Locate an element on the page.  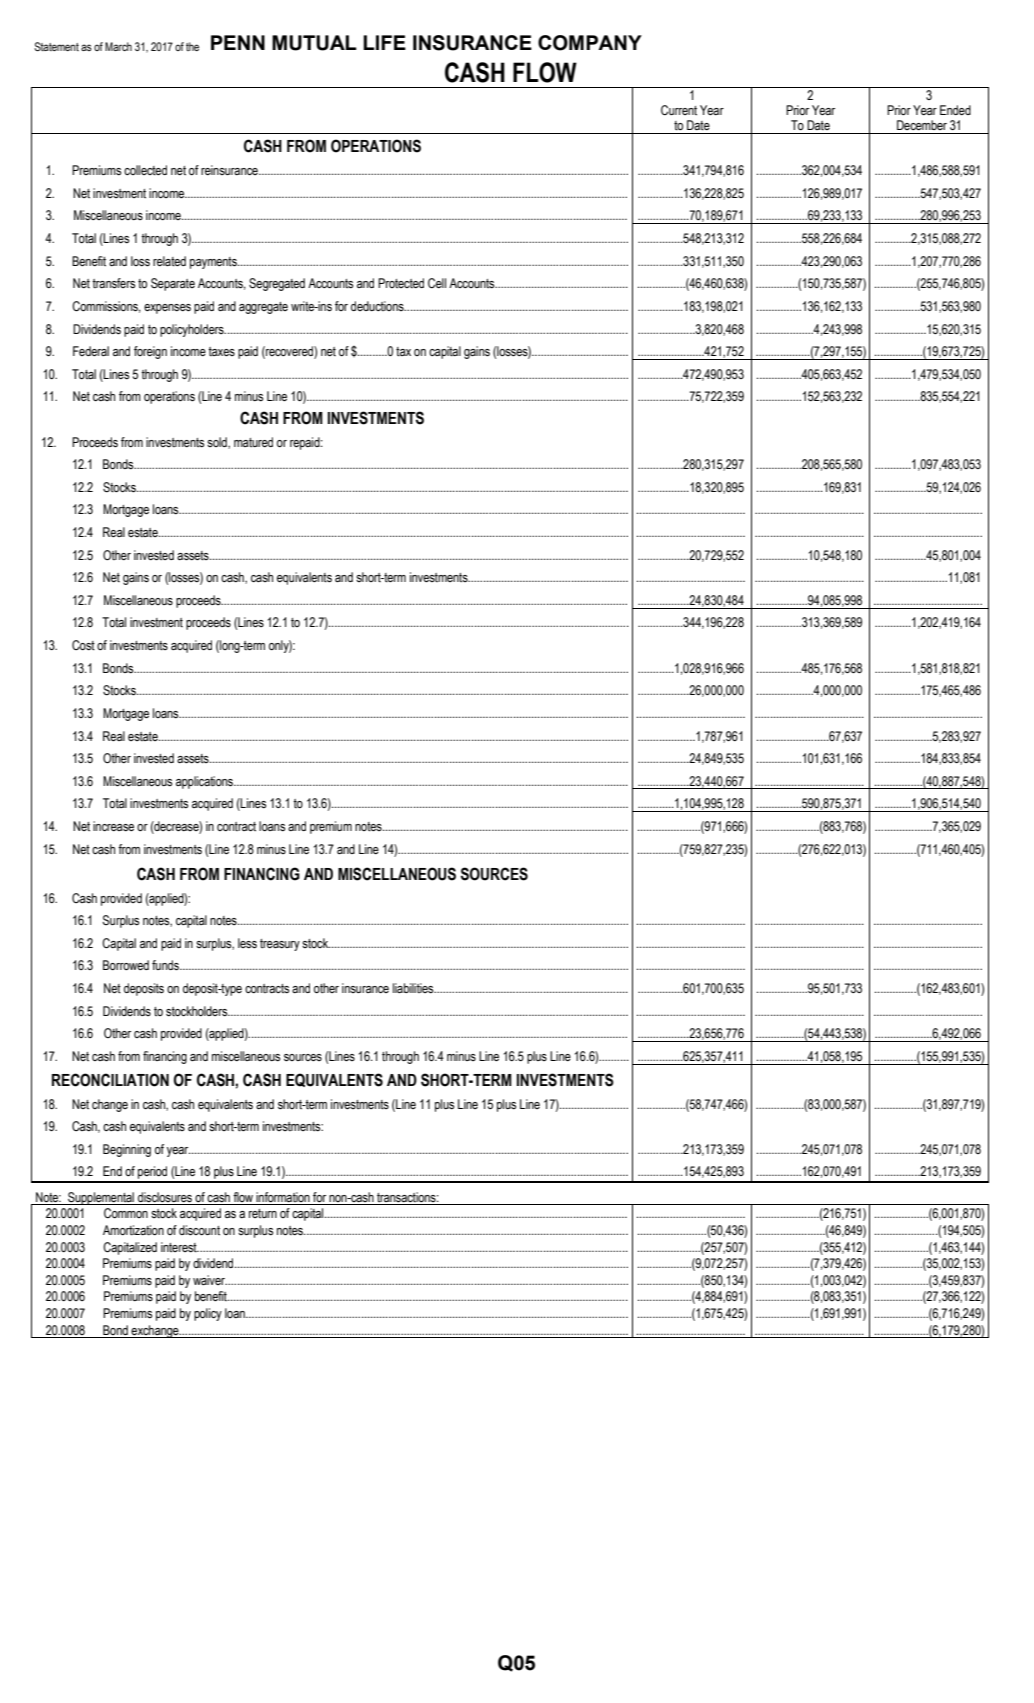
December is located at coordinates (922, 125).
